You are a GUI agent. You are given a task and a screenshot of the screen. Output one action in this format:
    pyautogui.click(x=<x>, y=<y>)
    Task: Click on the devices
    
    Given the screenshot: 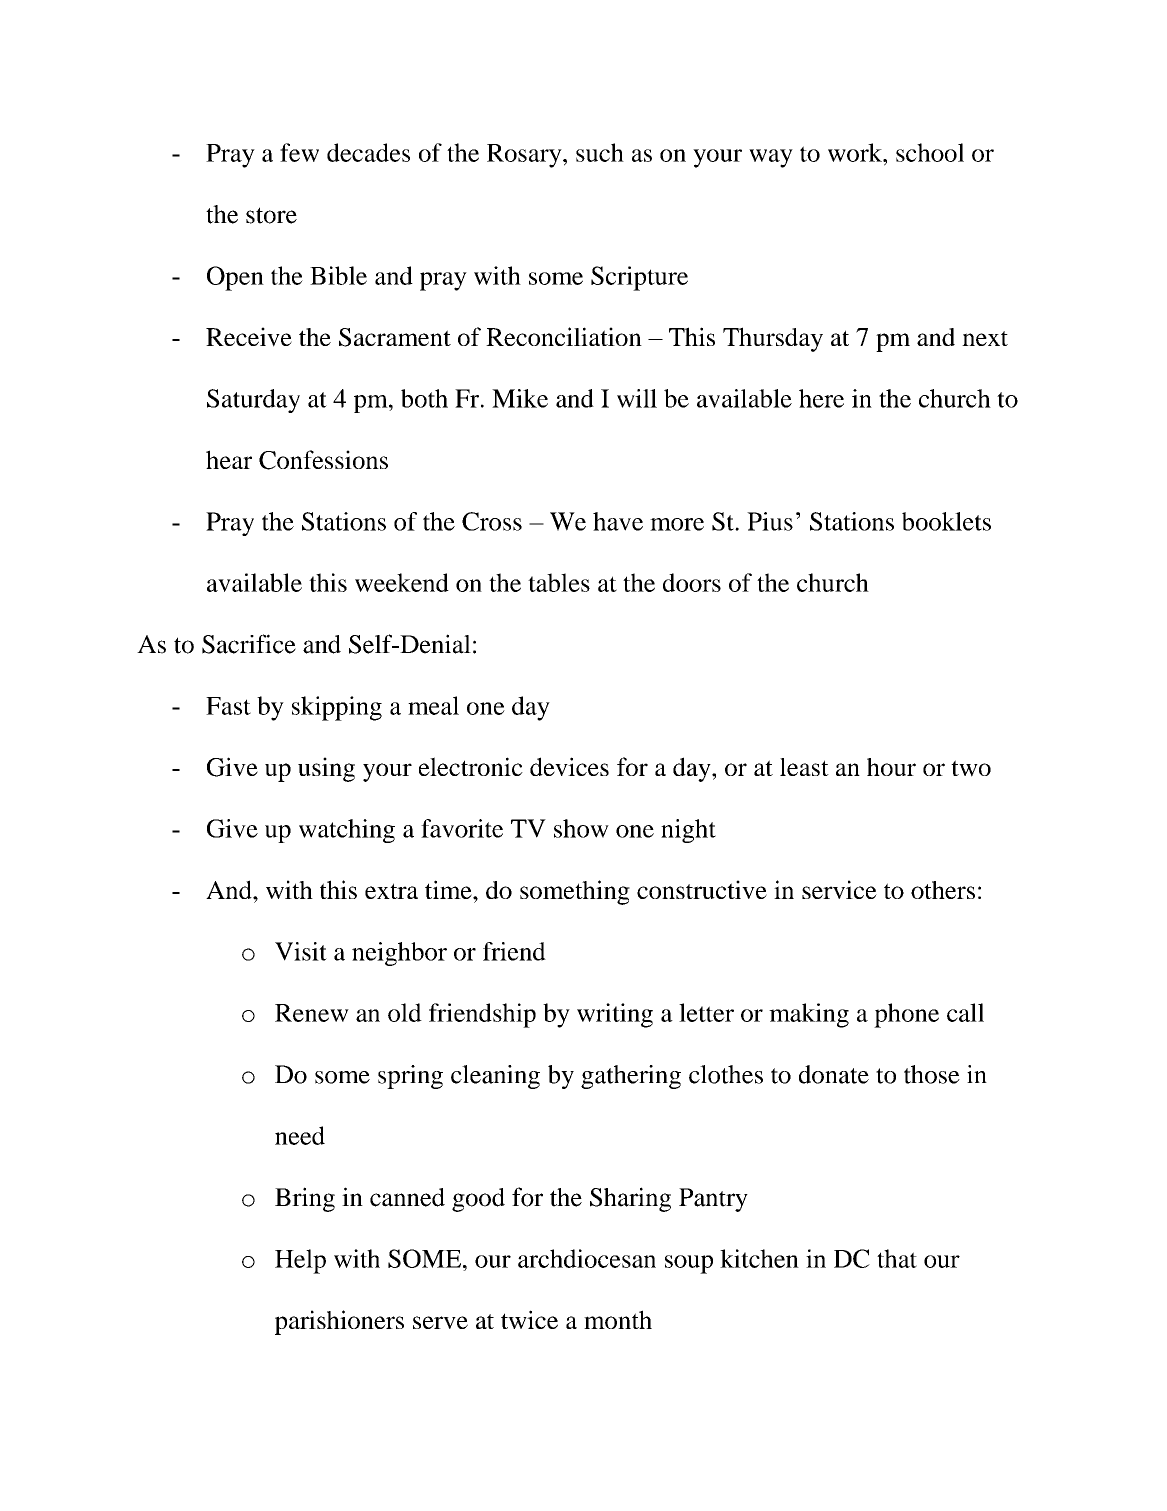 What is the action you would take?
    pyautogui.click(x=569, y=766)
